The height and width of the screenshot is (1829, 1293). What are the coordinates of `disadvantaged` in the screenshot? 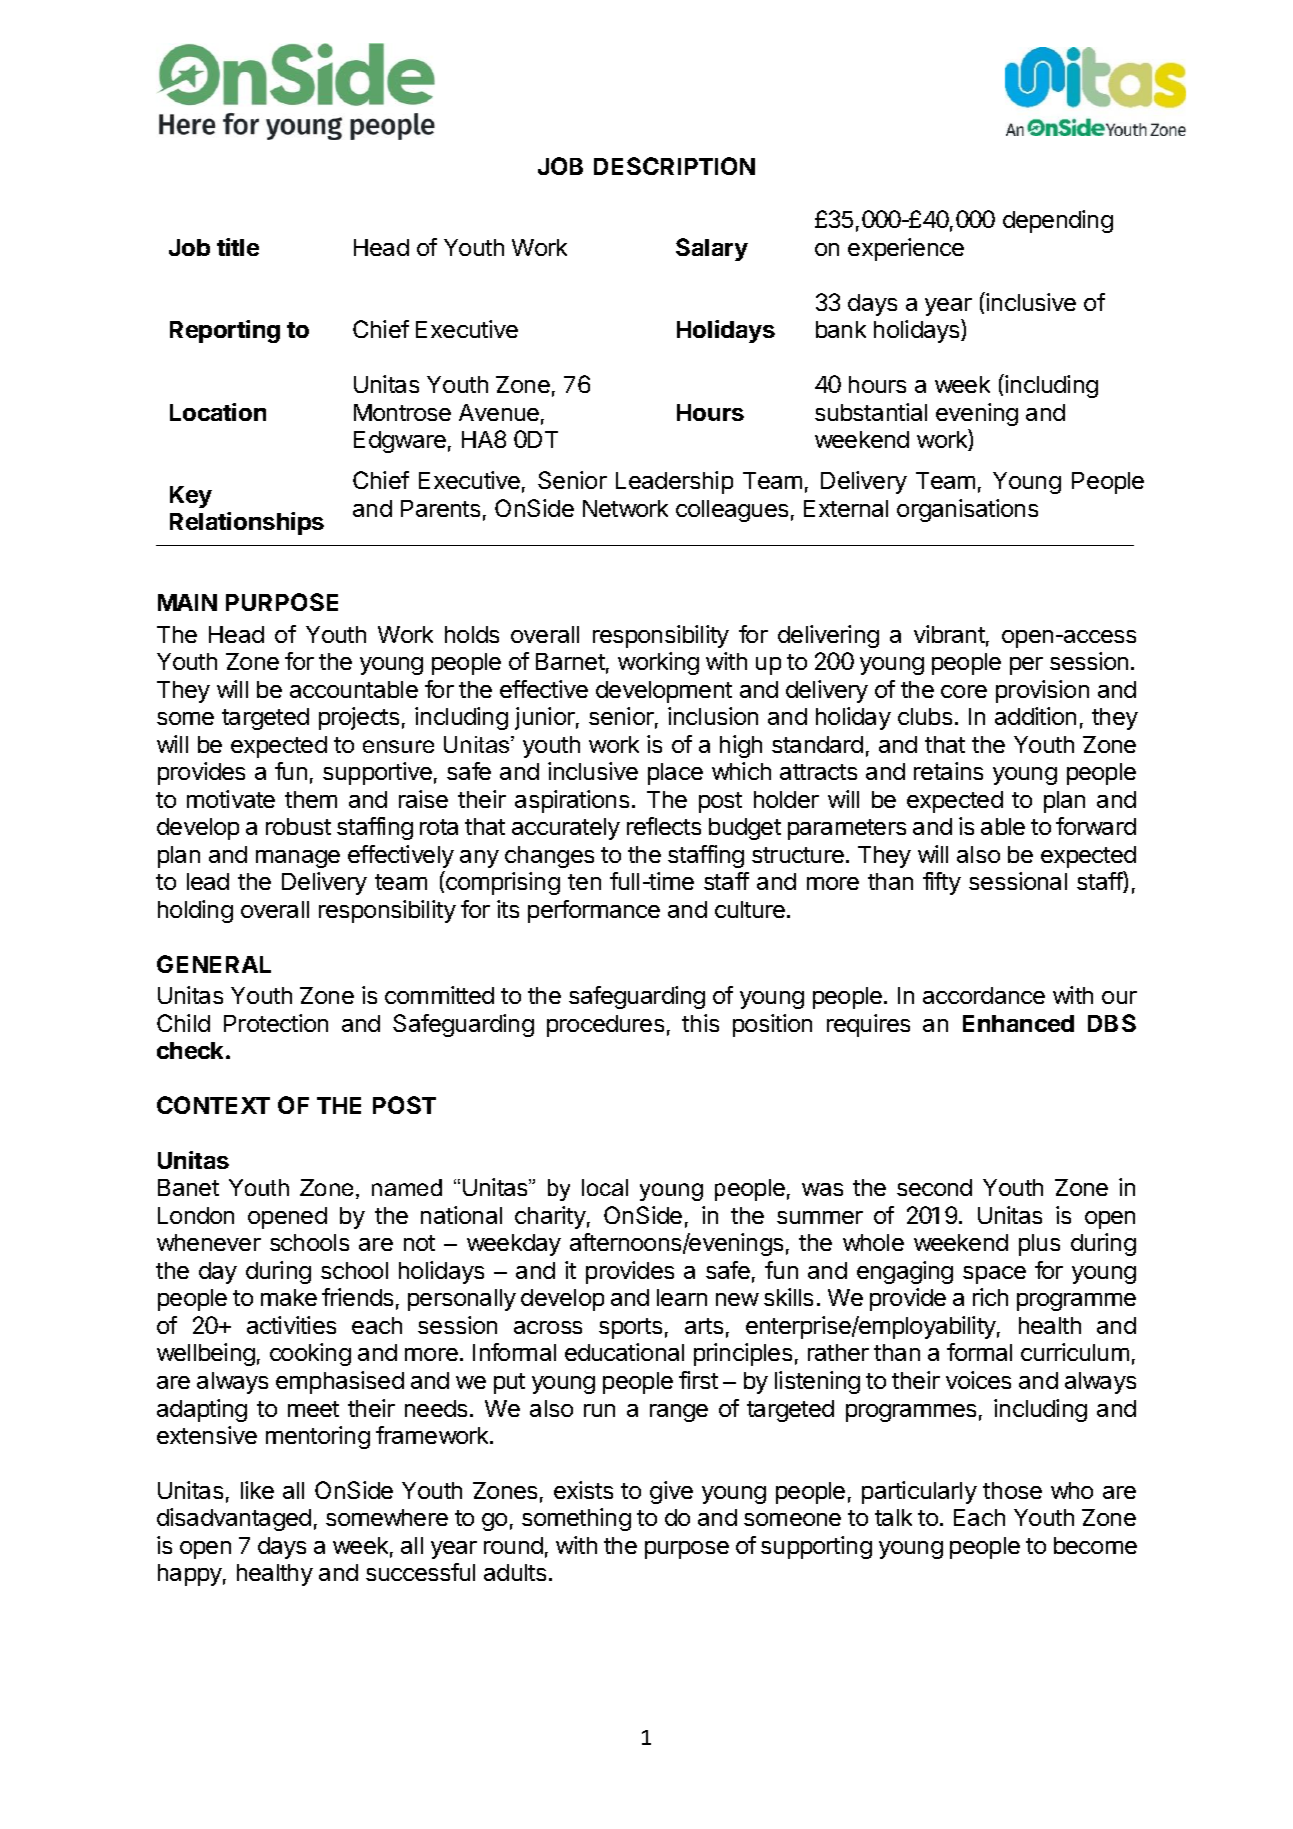 It's located at (234, 1519).
